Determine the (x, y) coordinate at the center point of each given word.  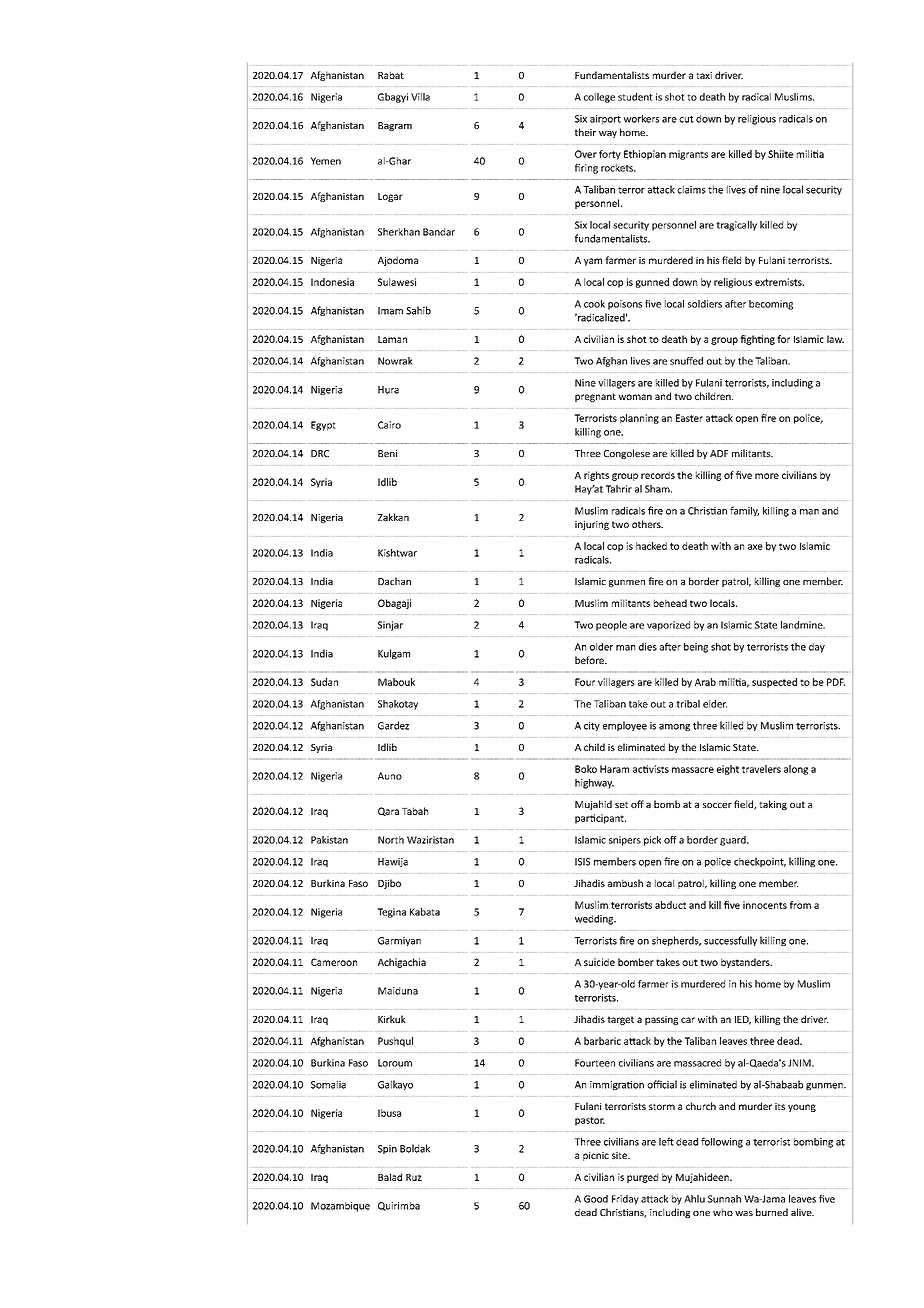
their (585, 132)
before (590, 660)
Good (596, 1199)
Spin (387, 1149)
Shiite (780, 154)
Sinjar (390, 626)
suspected (774, 683)
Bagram (395, 126)
